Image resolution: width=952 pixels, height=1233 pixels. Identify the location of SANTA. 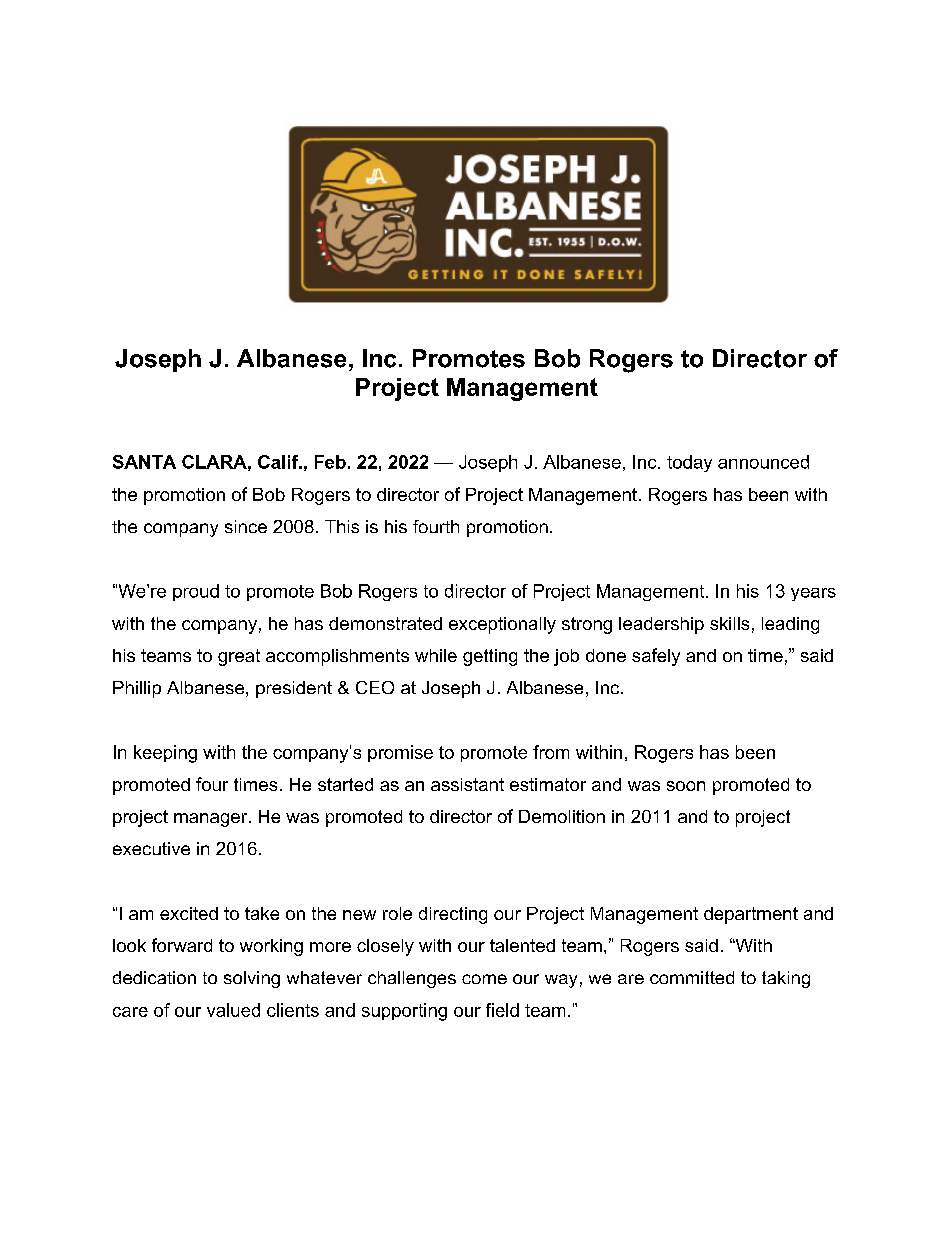
(144, 462).
